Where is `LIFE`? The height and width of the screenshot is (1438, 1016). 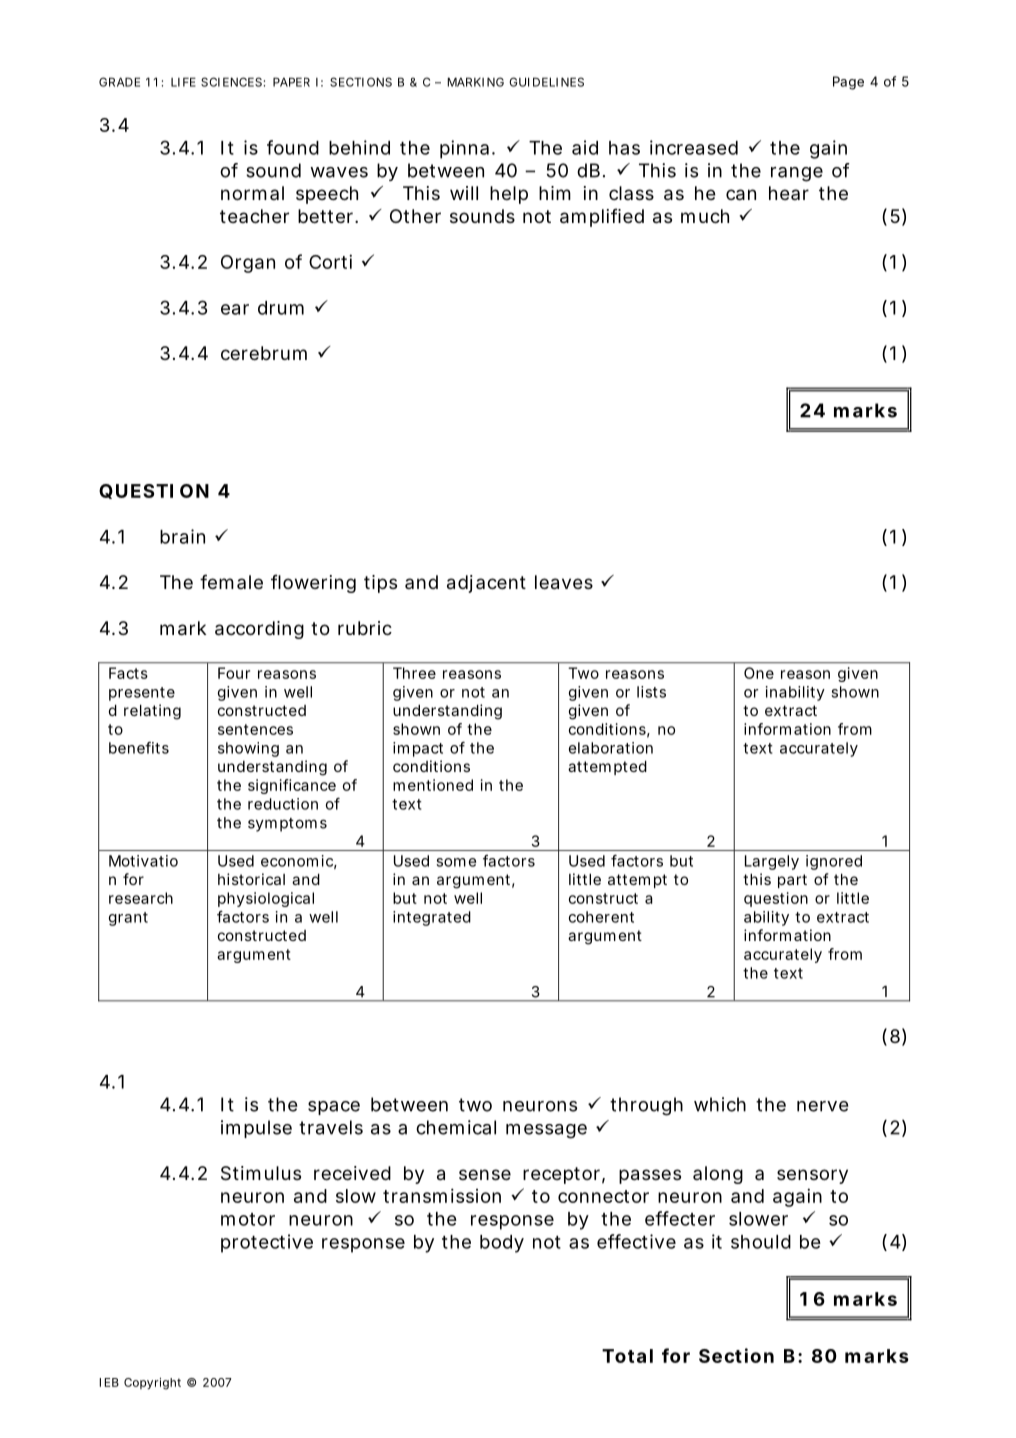
LIFE is located at coordinates (183, 82).
